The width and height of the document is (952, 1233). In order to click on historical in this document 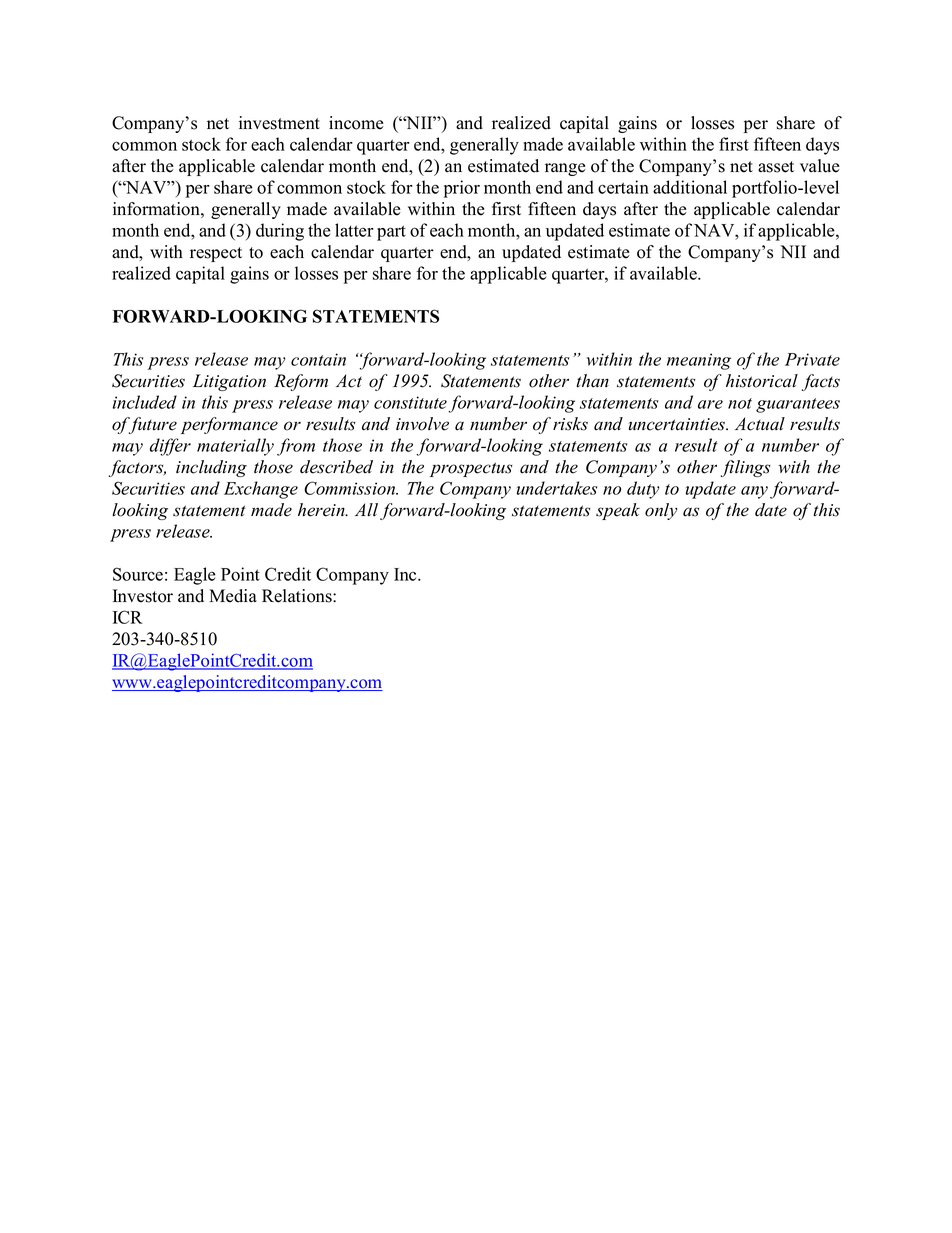, I will do `click(762, 381)`.
